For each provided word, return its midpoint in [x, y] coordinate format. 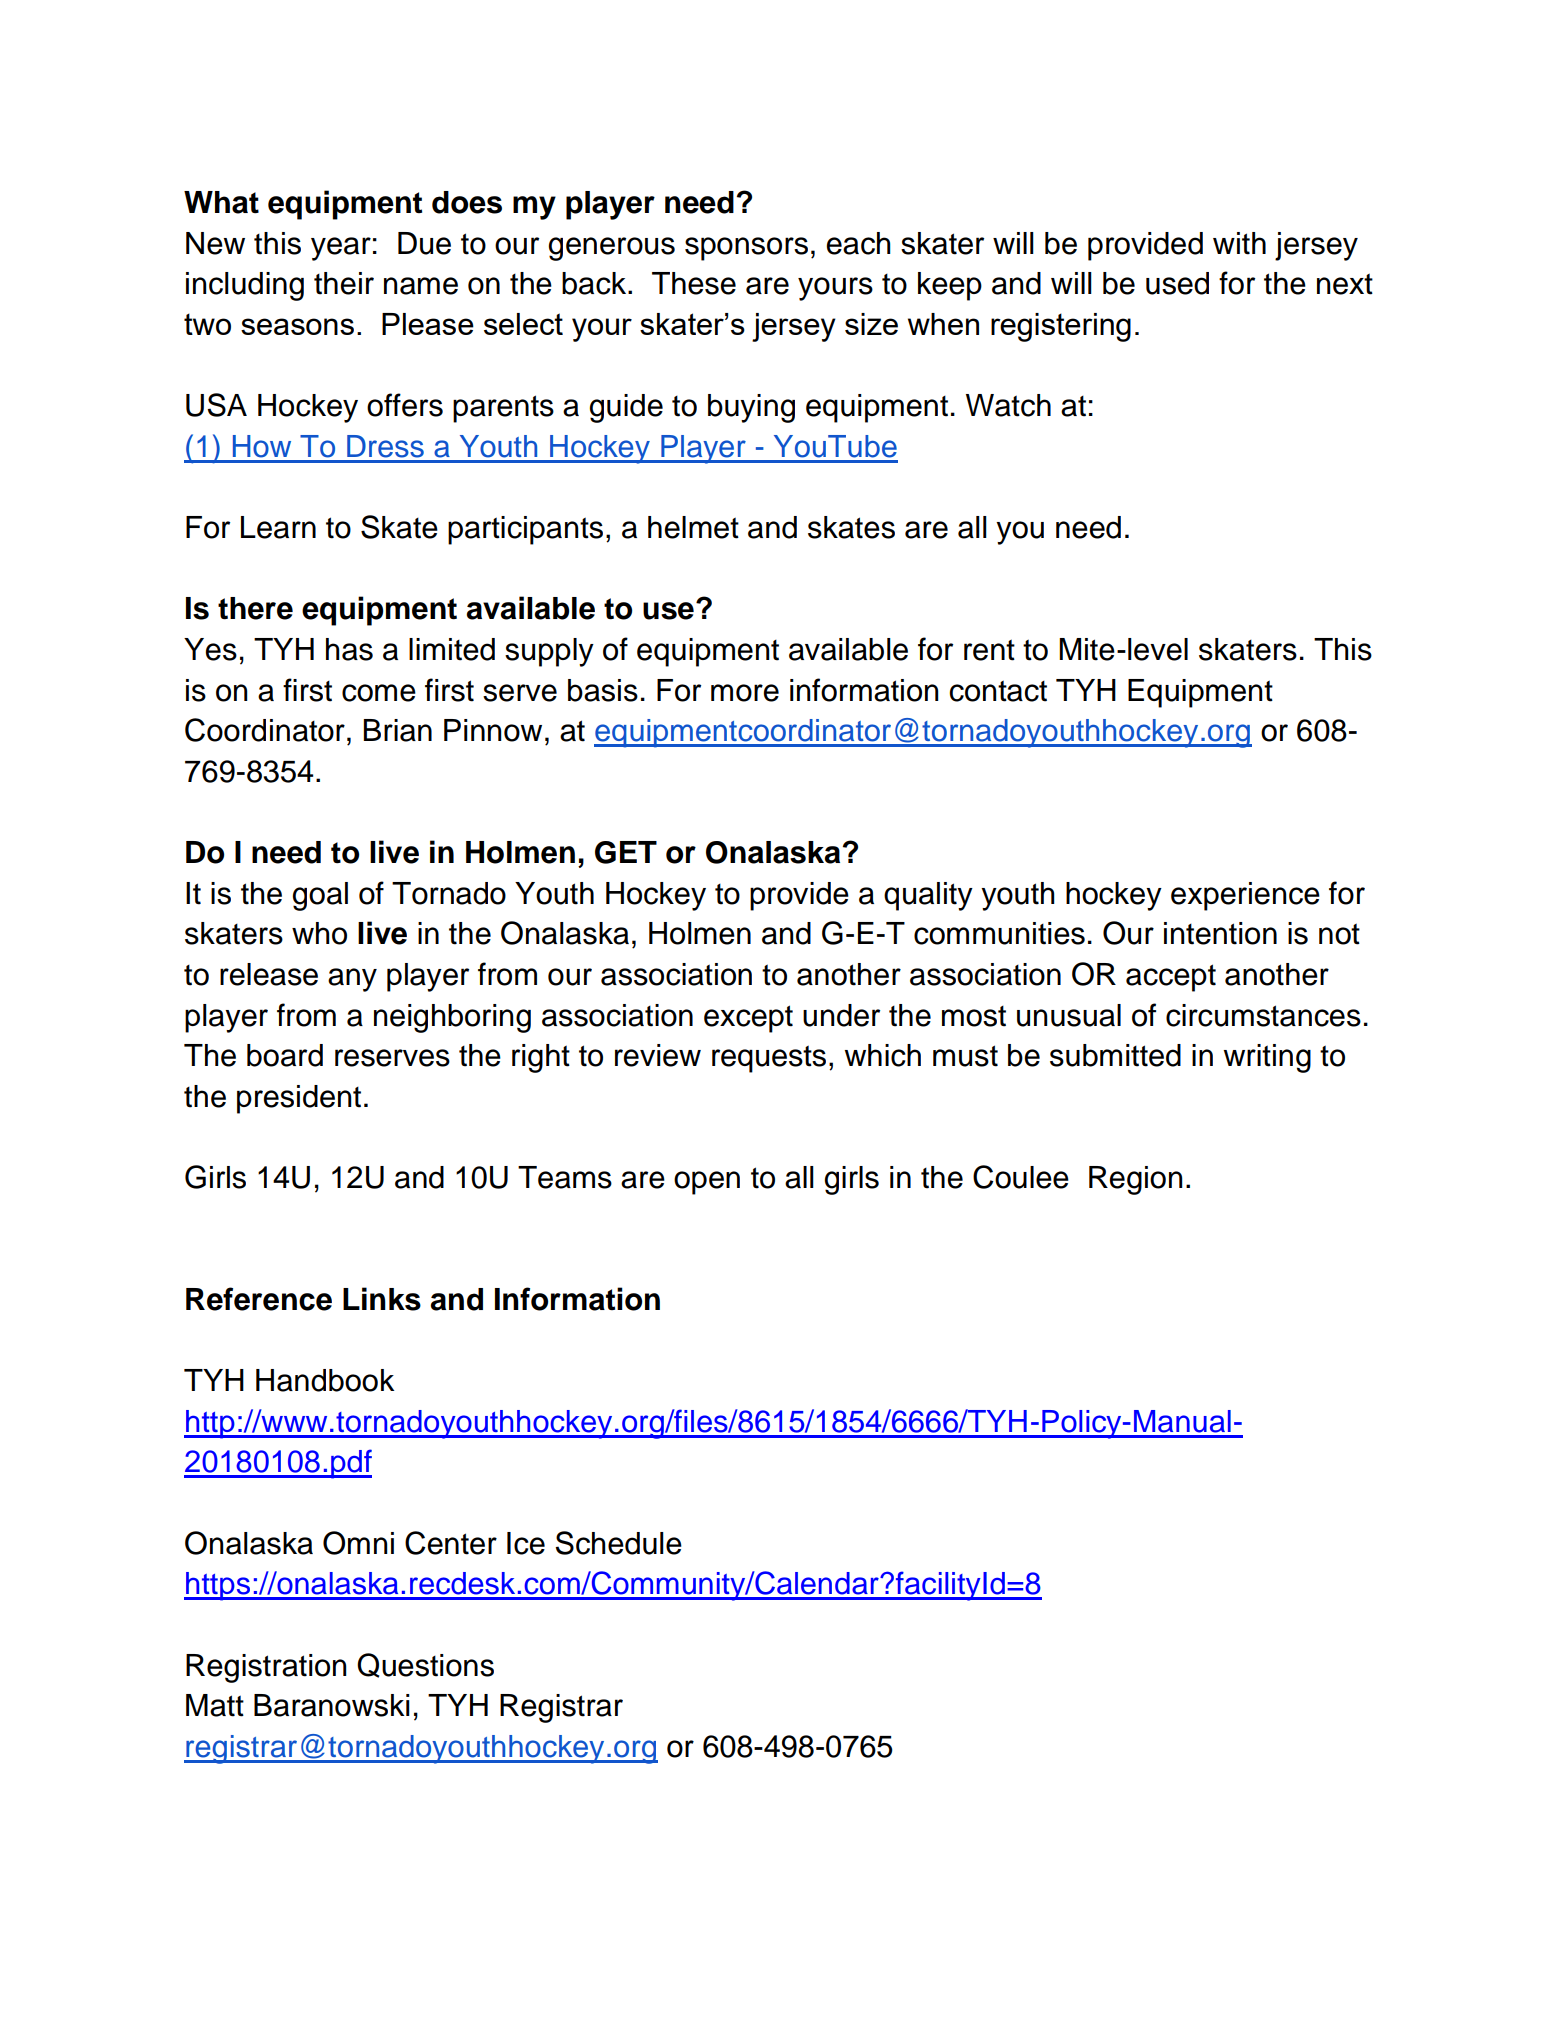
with [1239, 243]
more [745, 693]
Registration [266, 1668]
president [299, 1099]
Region [1136, 1180]
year [341, 249]
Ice [526, 1543]
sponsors [746, 249]
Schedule [618, 1543]
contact [998, 691]
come [379, 693]
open [707, 1183]
